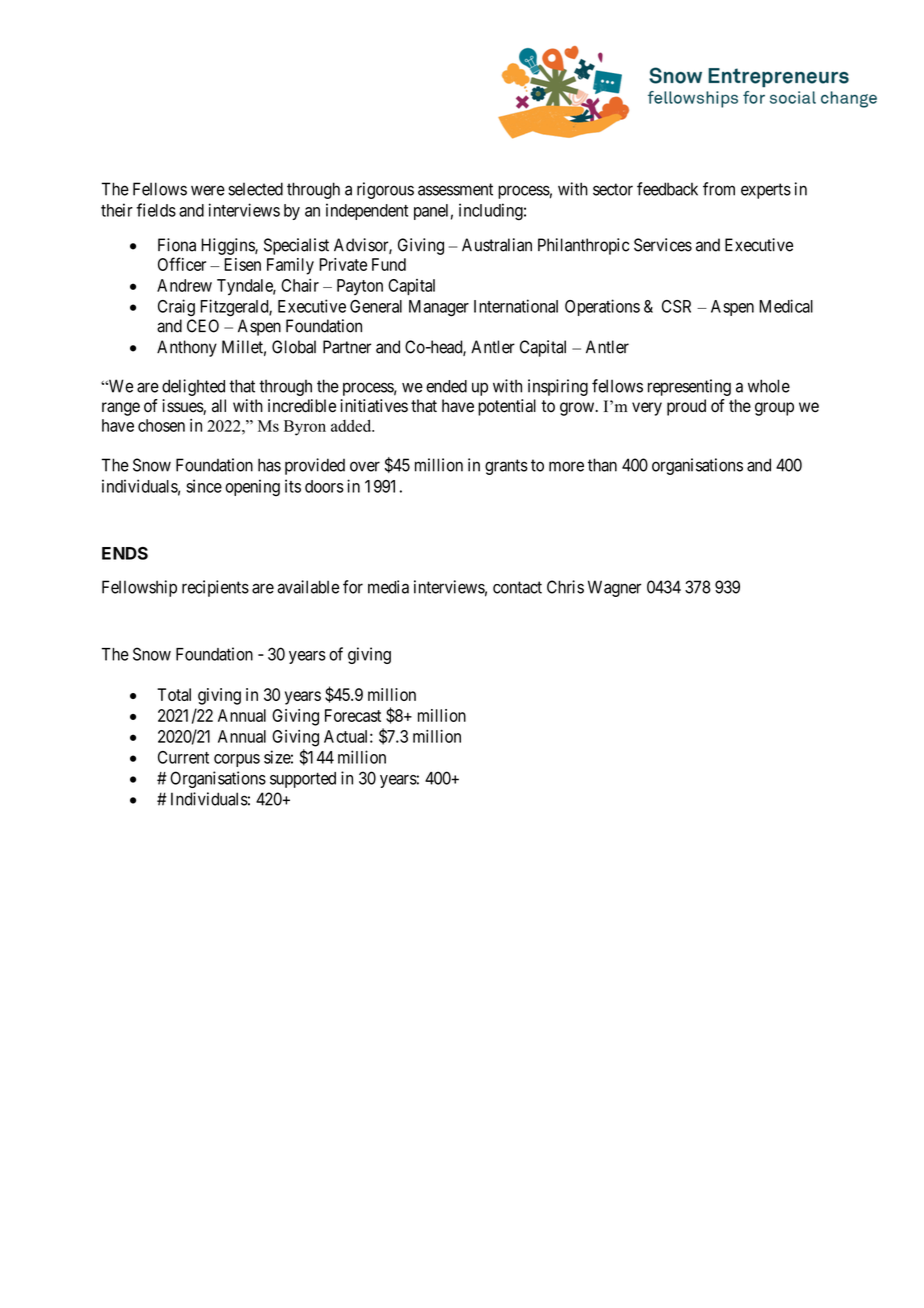 The image size is (924, 1308). I want to click on CSR, so click(676, 306).
